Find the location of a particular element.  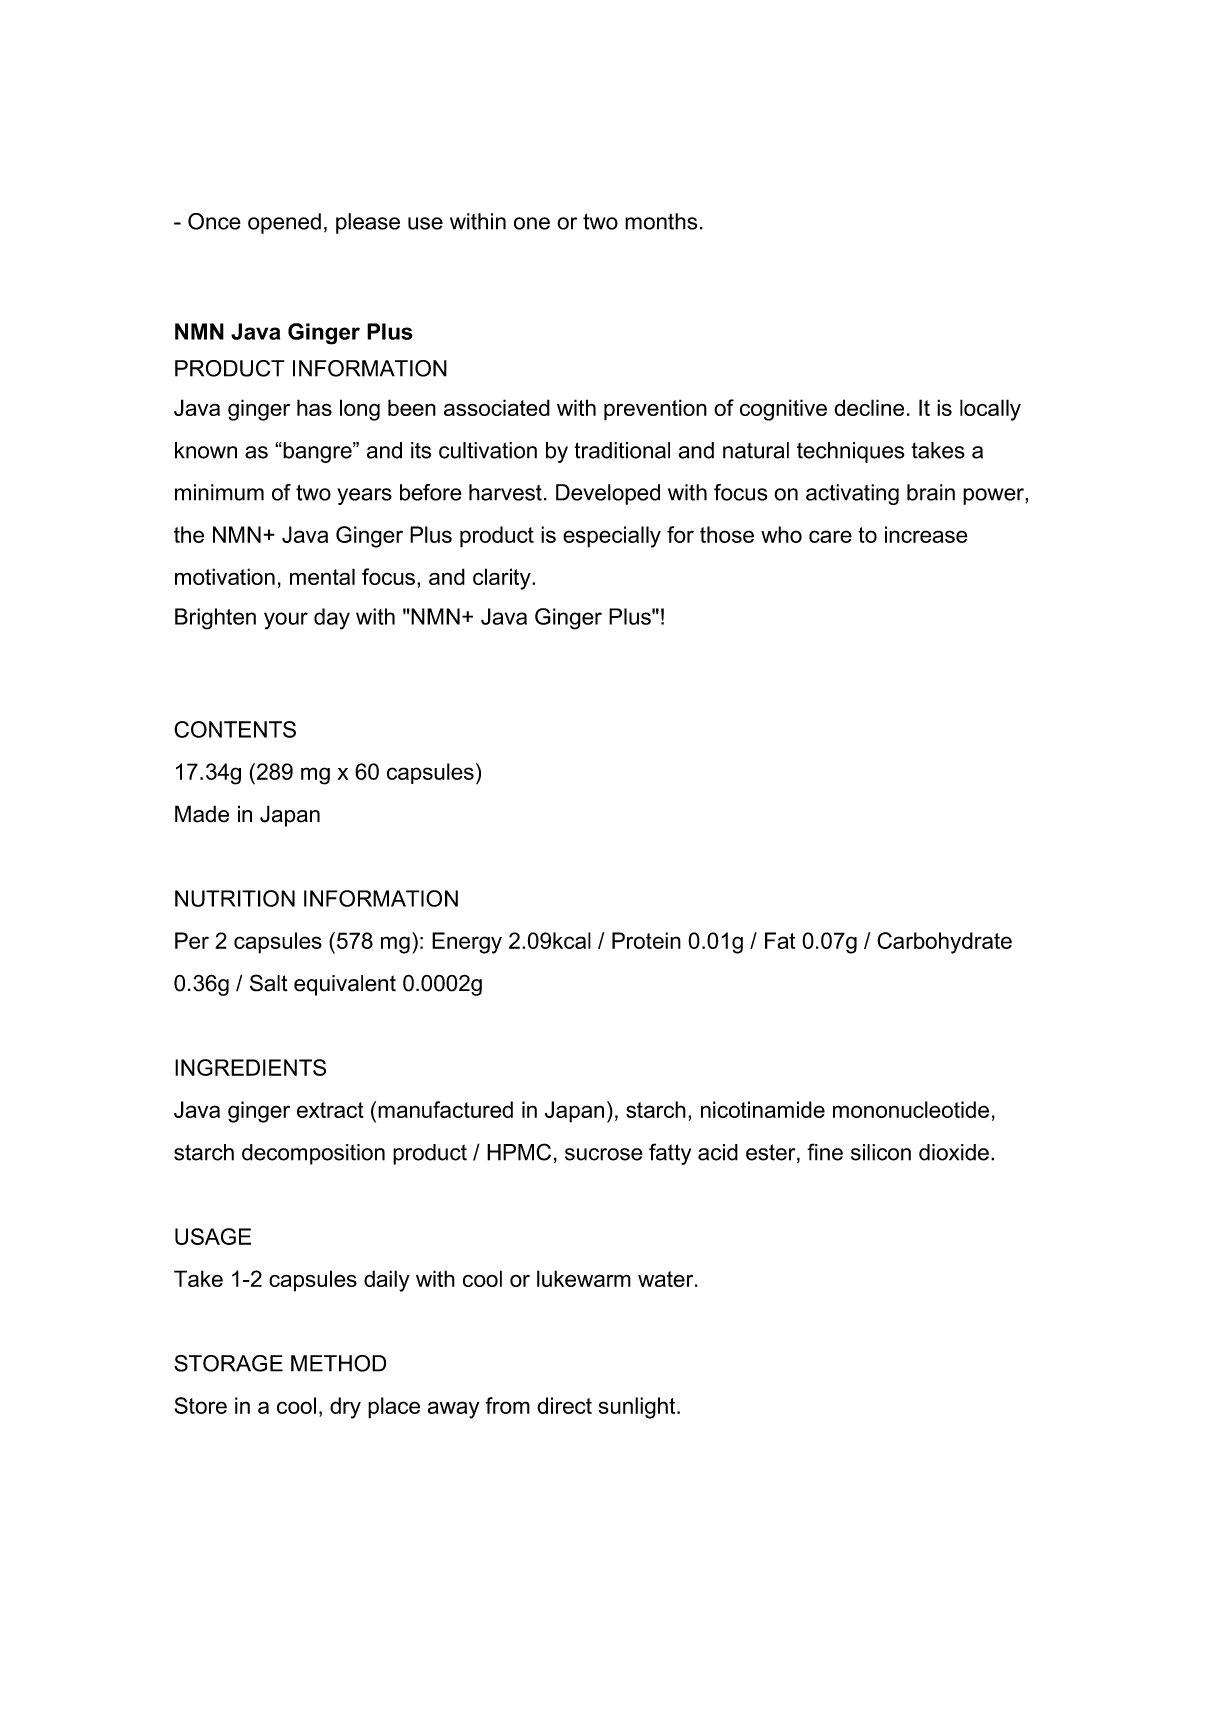

your is located at coordinates (286, 621).
